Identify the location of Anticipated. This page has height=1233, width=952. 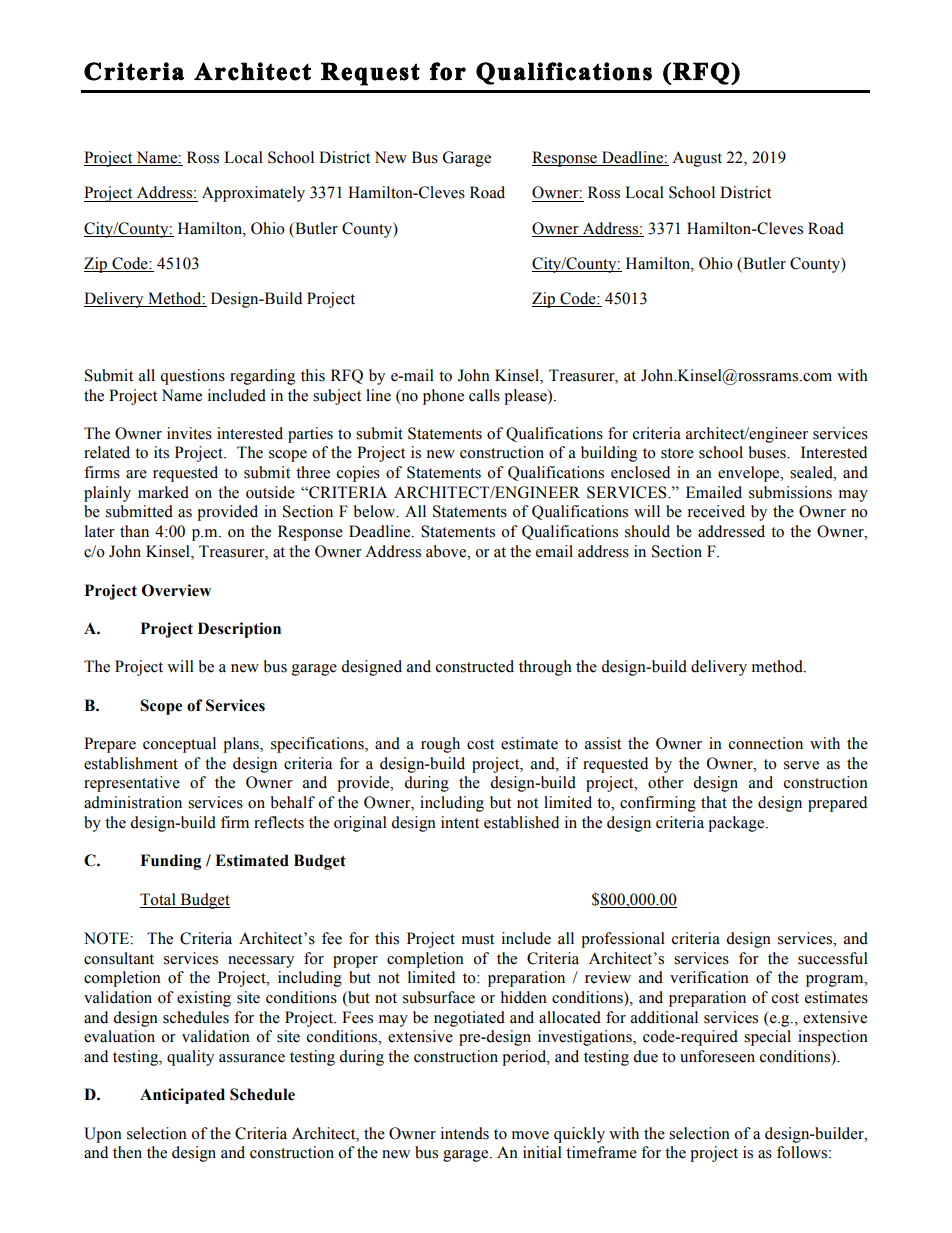
(182, 1096).
